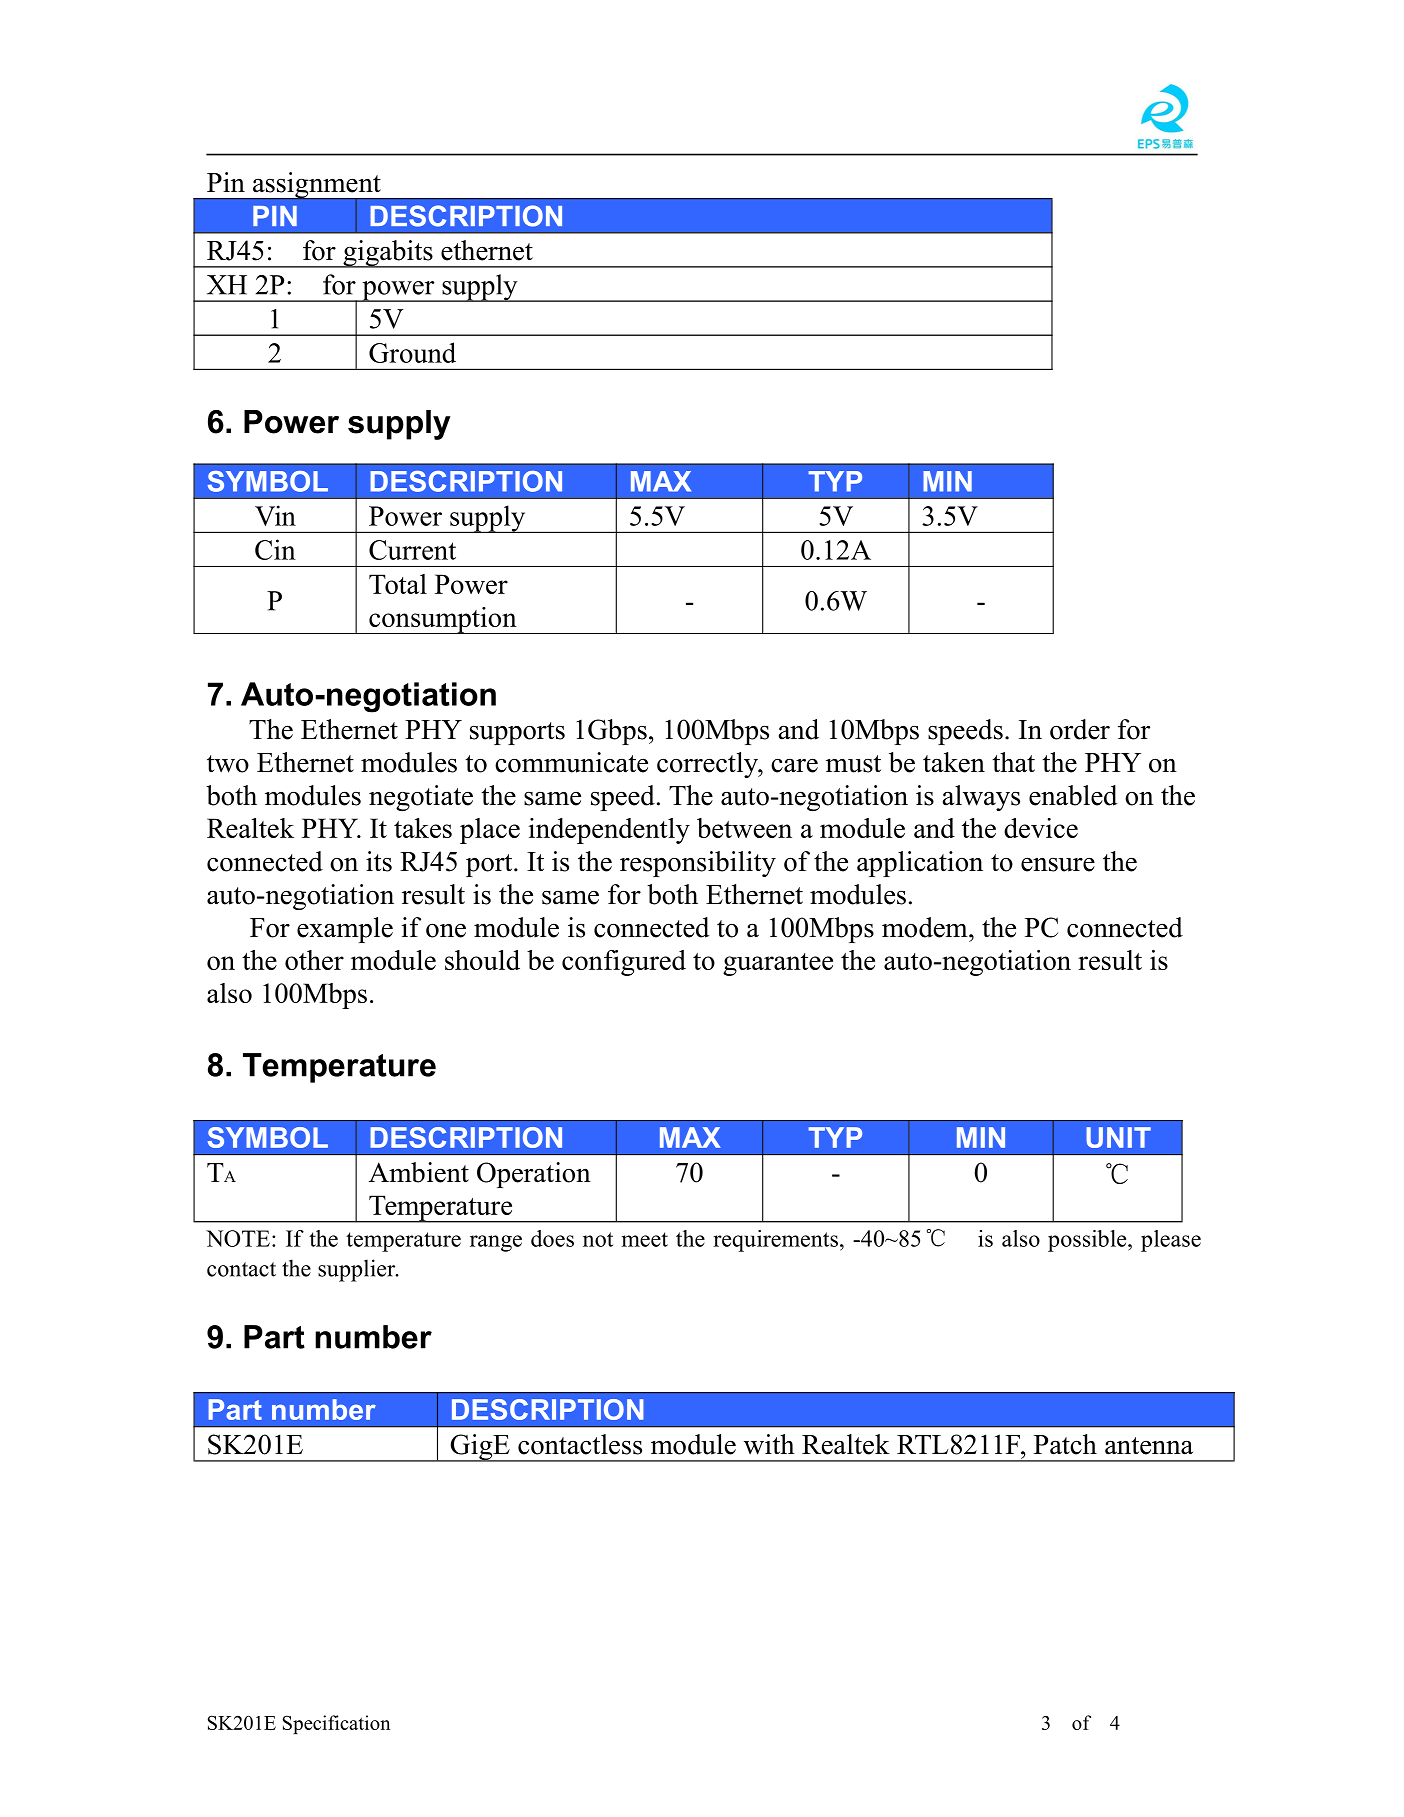 This document has height=1817, width=1404. I want to click on modem, so click(926, 927).
